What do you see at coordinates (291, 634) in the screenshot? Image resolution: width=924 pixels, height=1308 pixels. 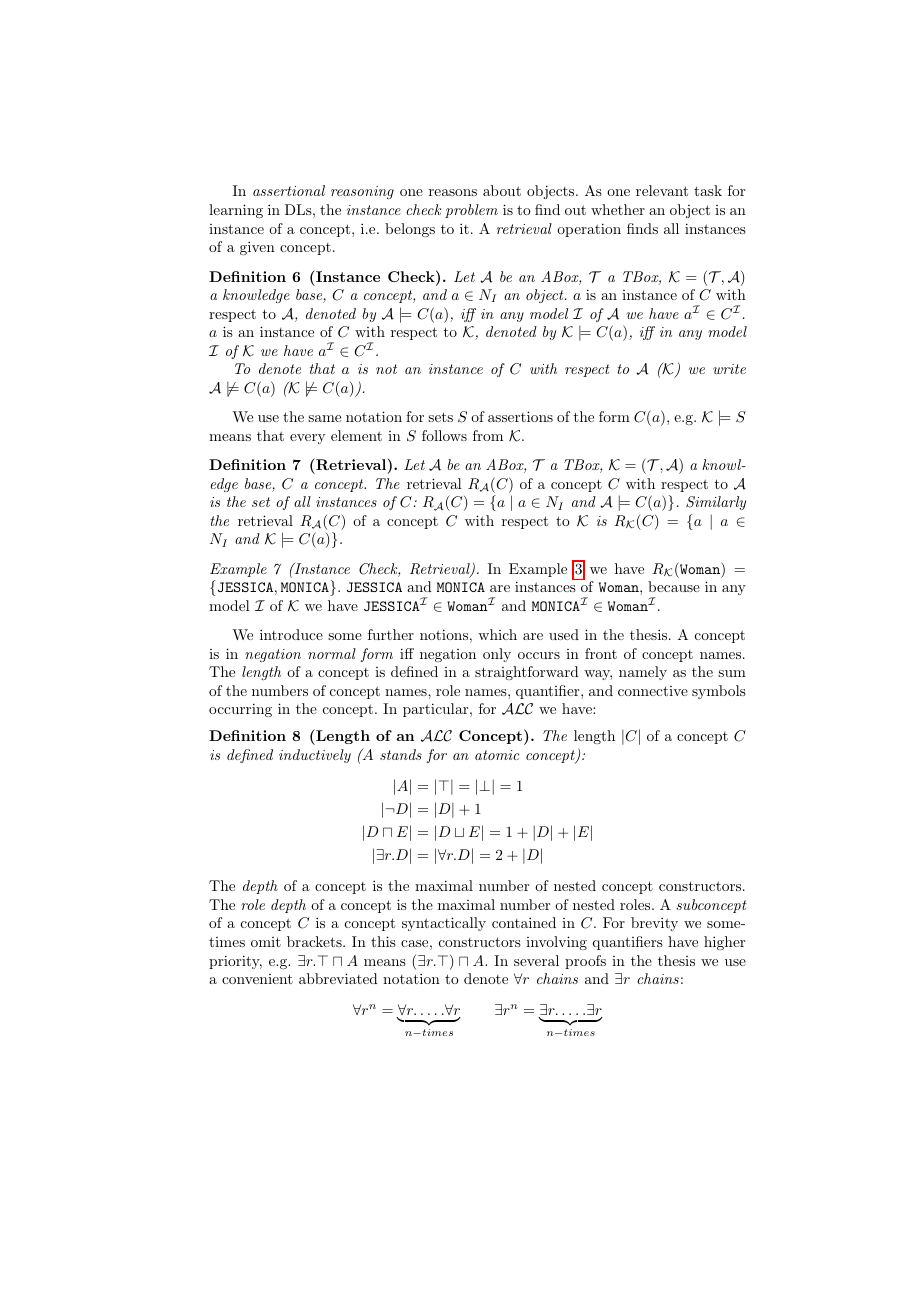 I see `introduce` at bounding box center [291, 634].
